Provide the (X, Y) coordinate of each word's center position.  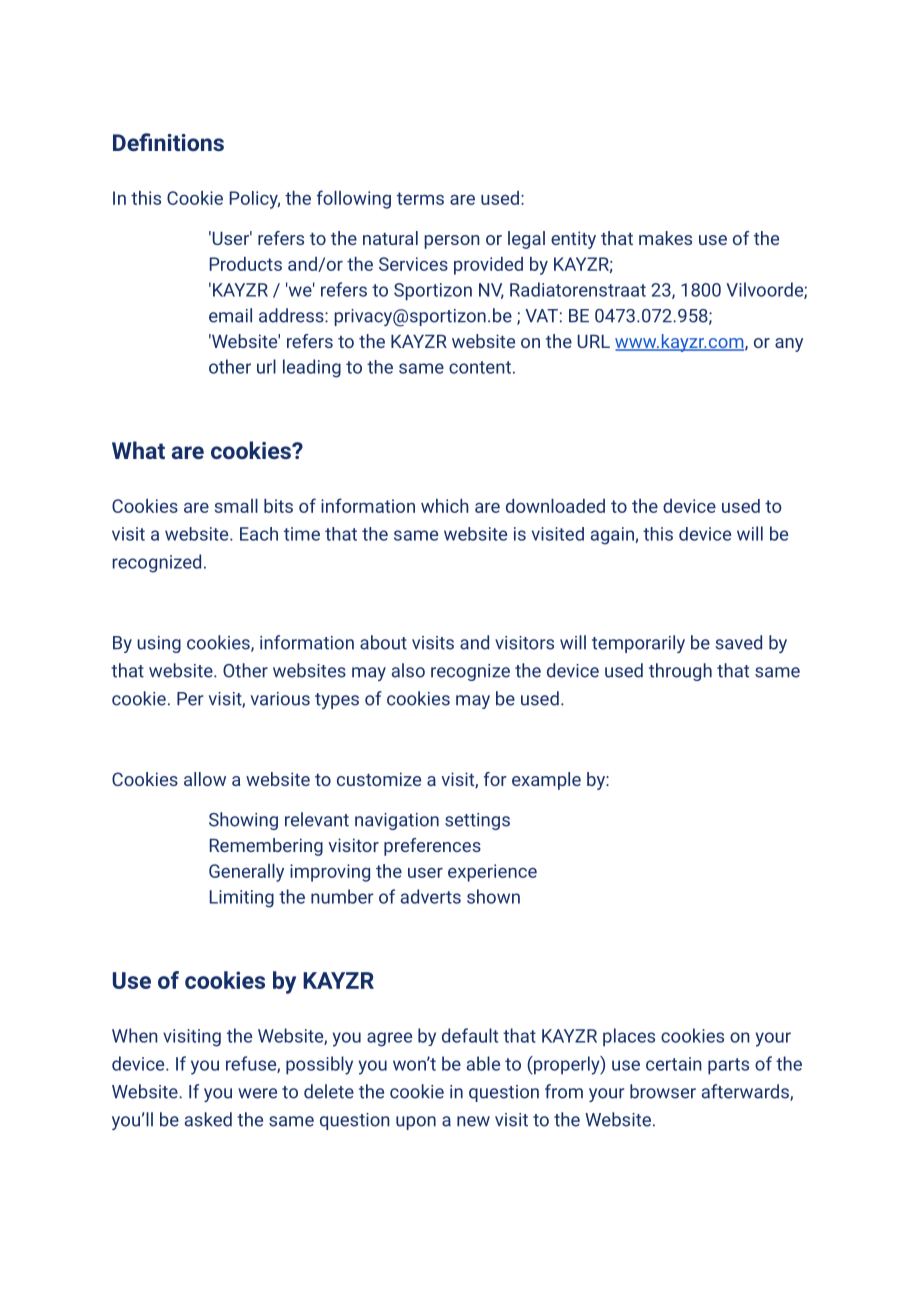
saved (738, 642)
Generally (246, 873)
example (546, 781)
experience (492, 873)
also (408, 670)
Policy (255, 200)
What (138, 450)
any (789, 345)
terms (420, 198)
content (480, 367)
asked (208, 1119)
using (159, 644)
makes (665, 238)
